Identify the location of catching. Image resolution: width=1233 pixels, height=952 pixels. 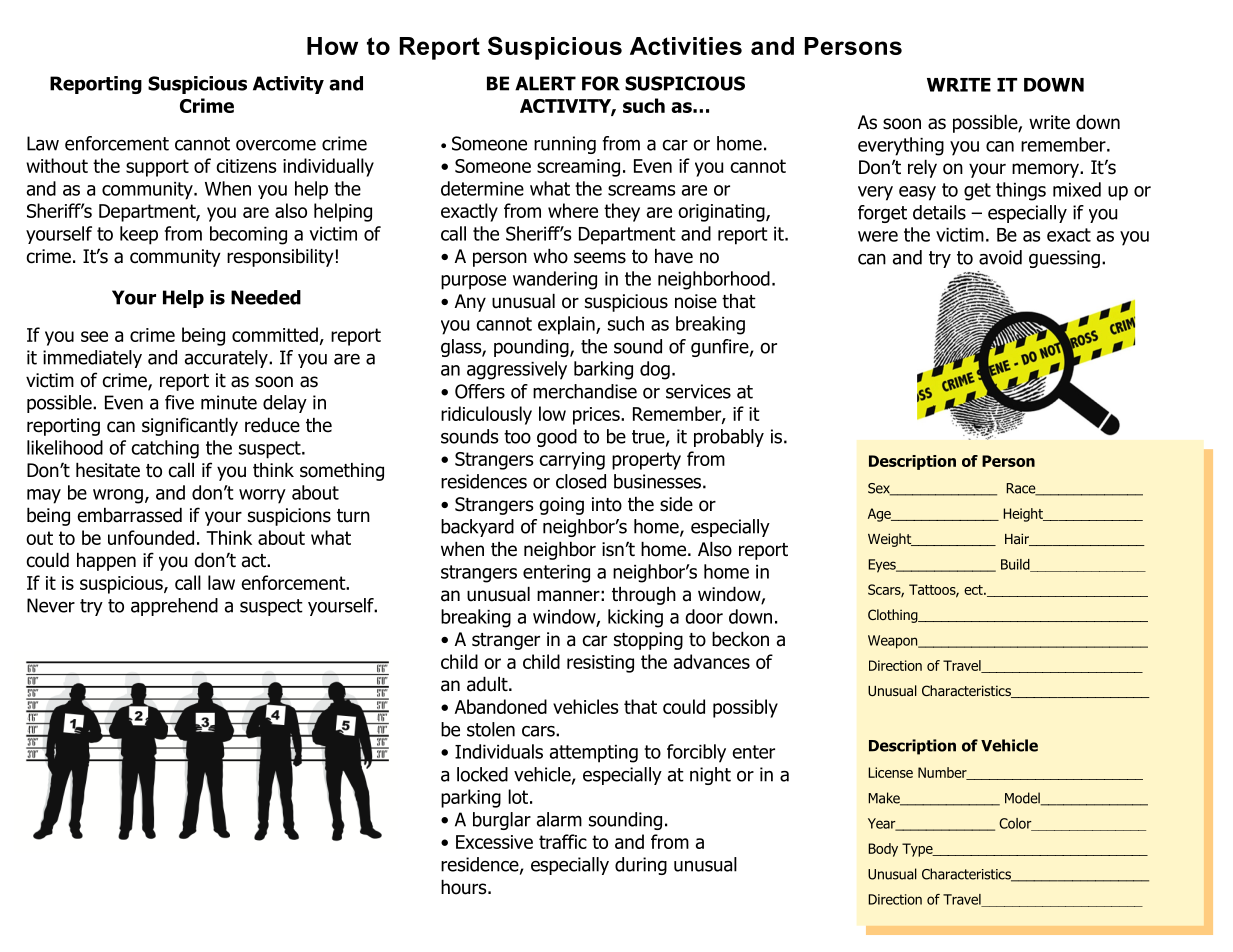
(165, 449).
